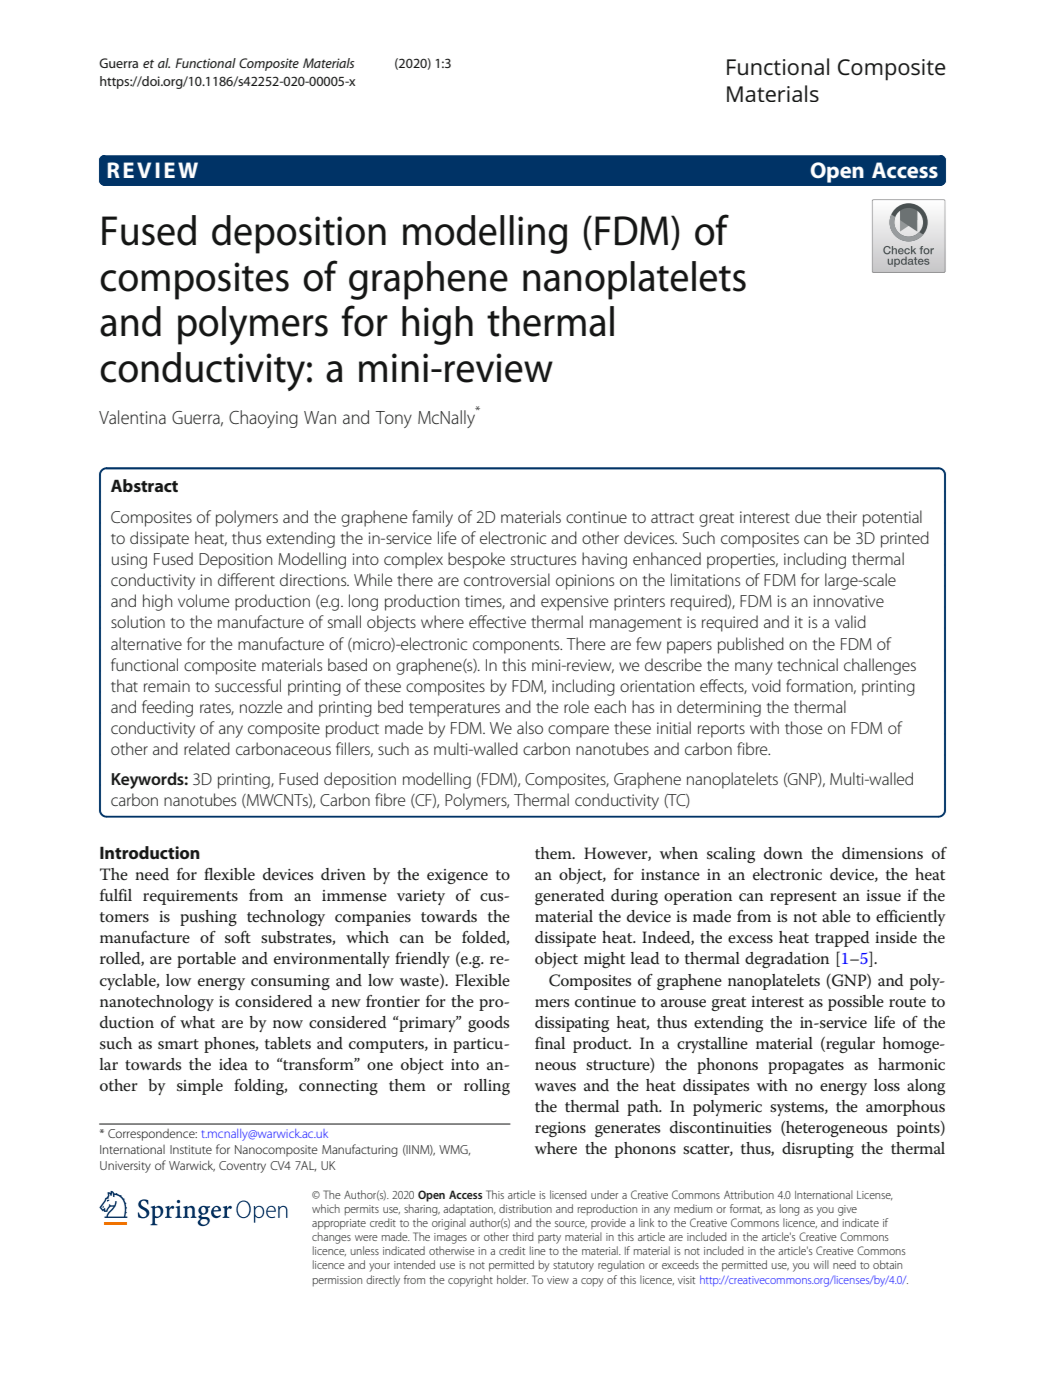  I want to click on requirements, so click(190, 897).
